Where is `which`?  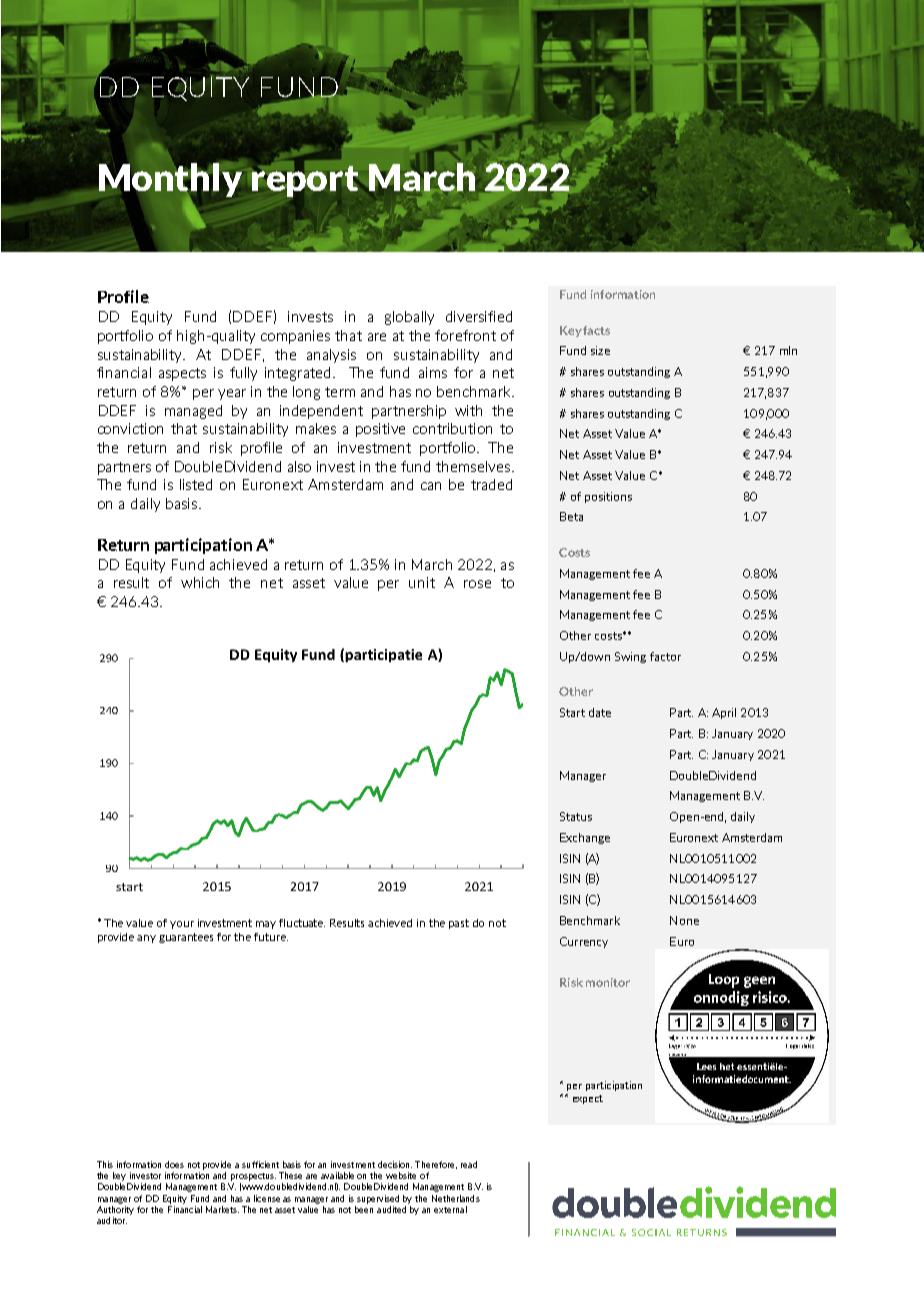
which is located at coordinates (200, 582).
